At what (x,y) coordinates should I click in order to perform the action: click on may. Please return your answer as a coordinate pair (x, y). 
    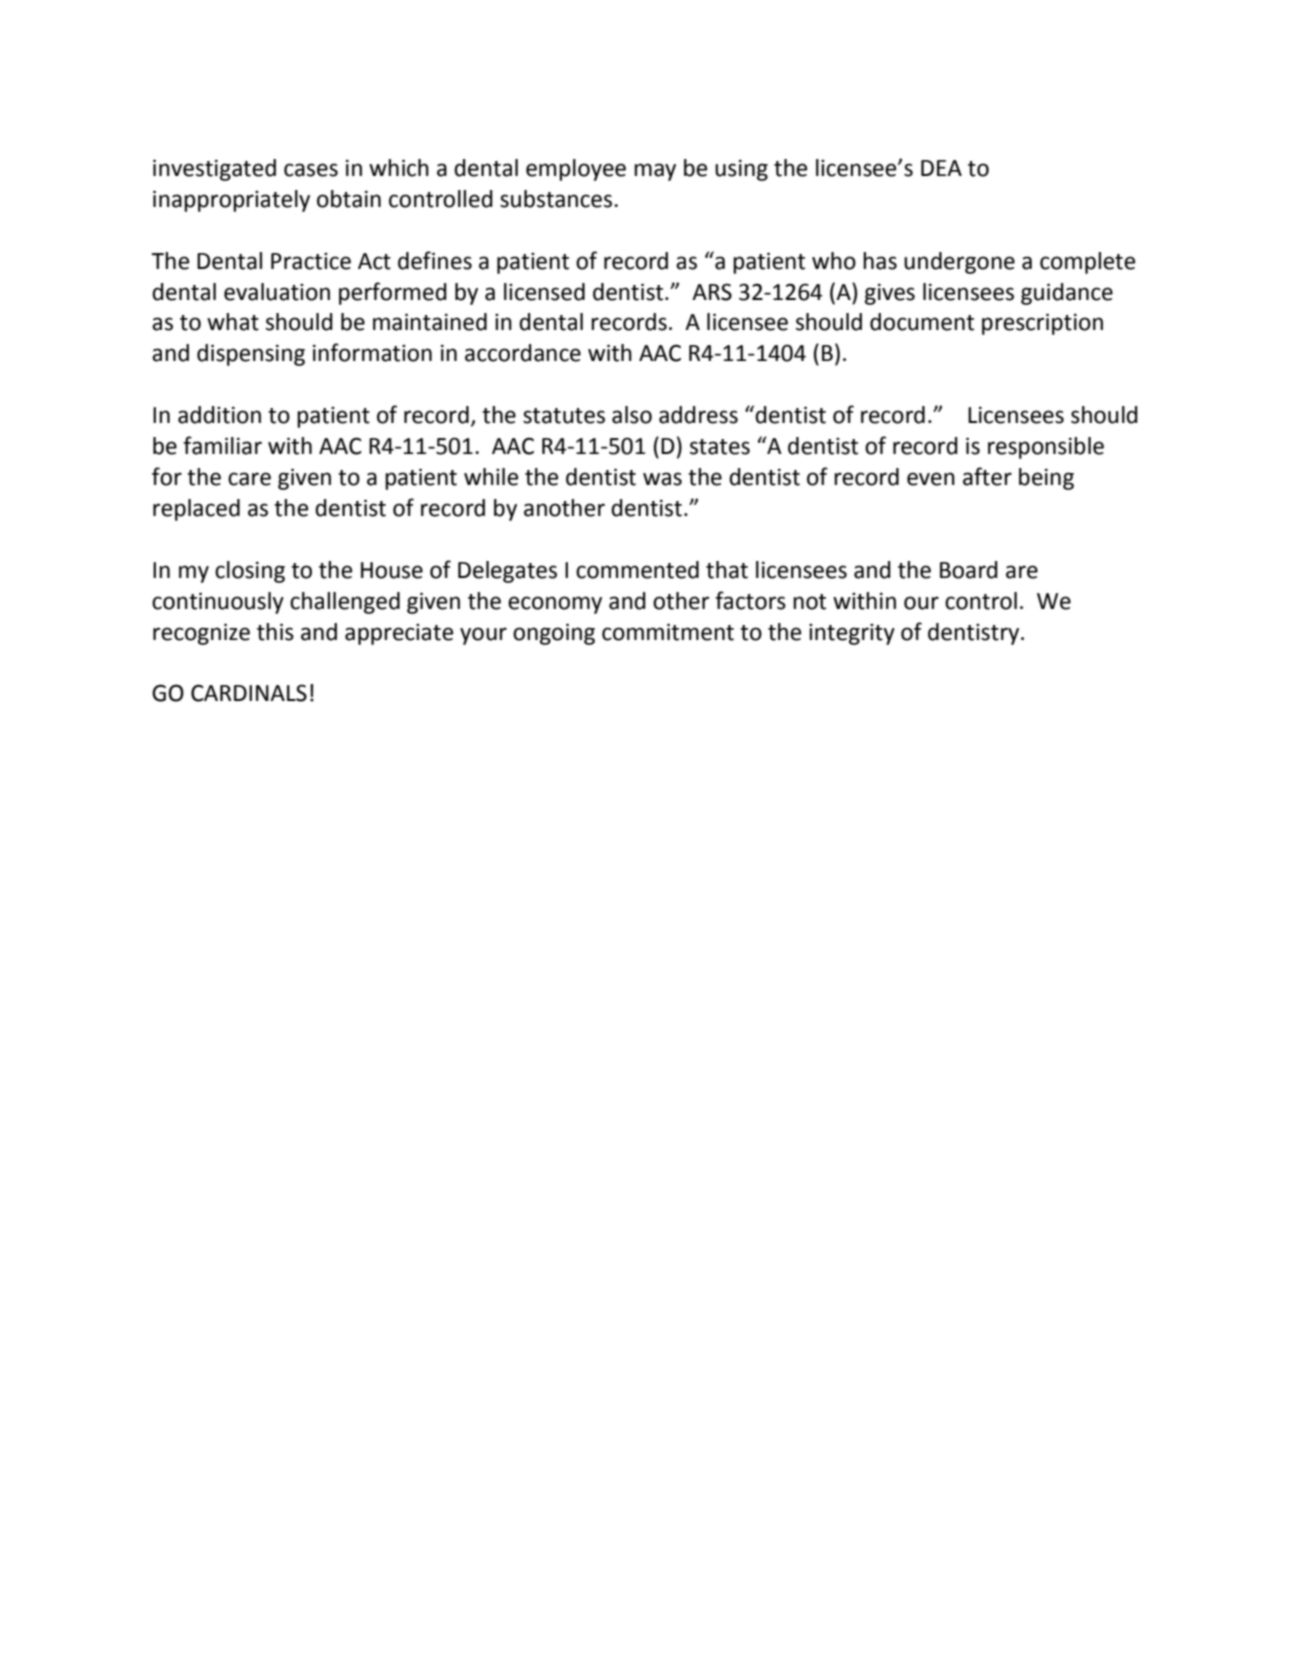
    Looking at the image, I should click on (655, 172).
